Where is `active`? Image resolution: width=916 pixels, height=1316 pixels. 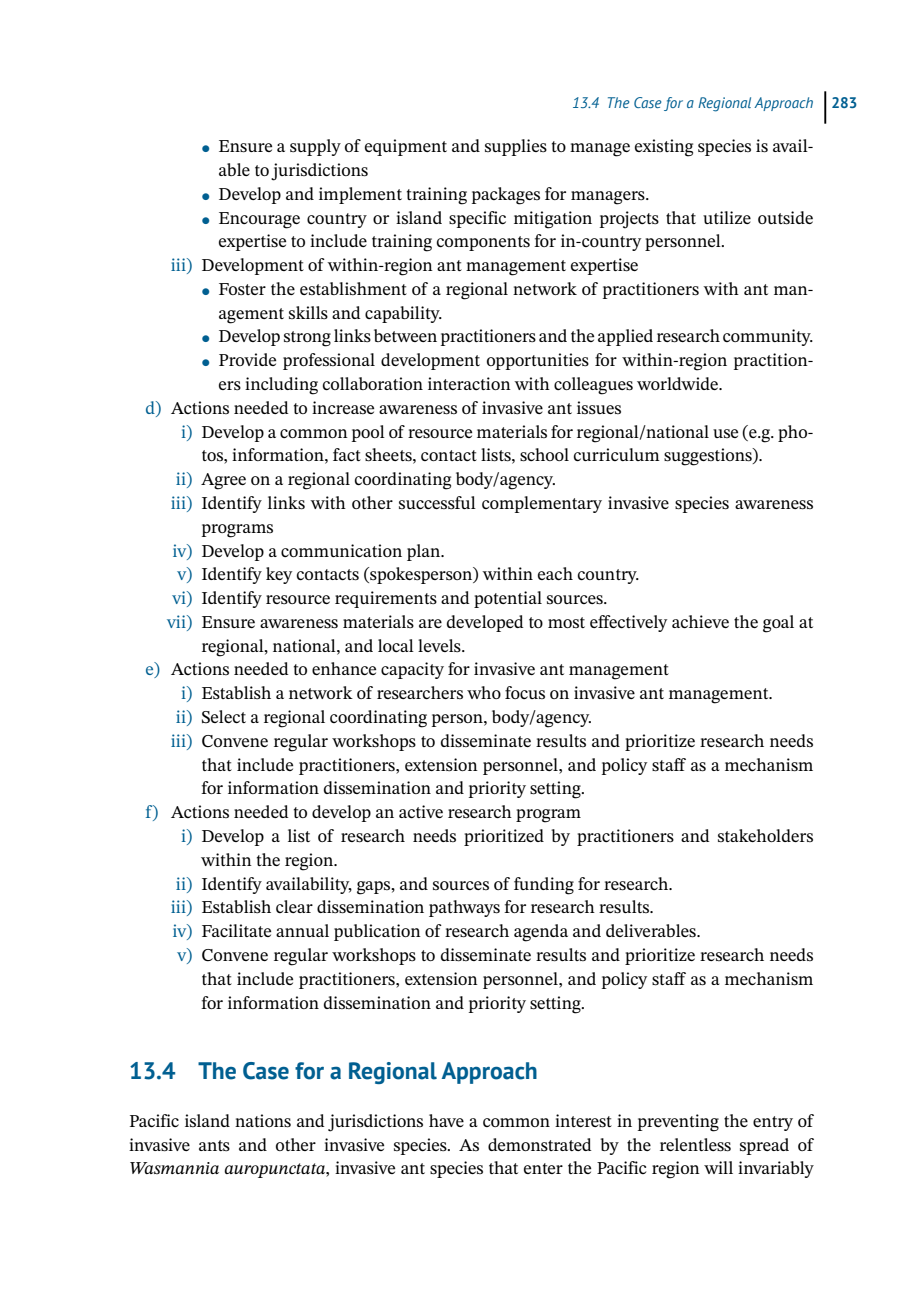 active is located at coordinates (421, 811).
